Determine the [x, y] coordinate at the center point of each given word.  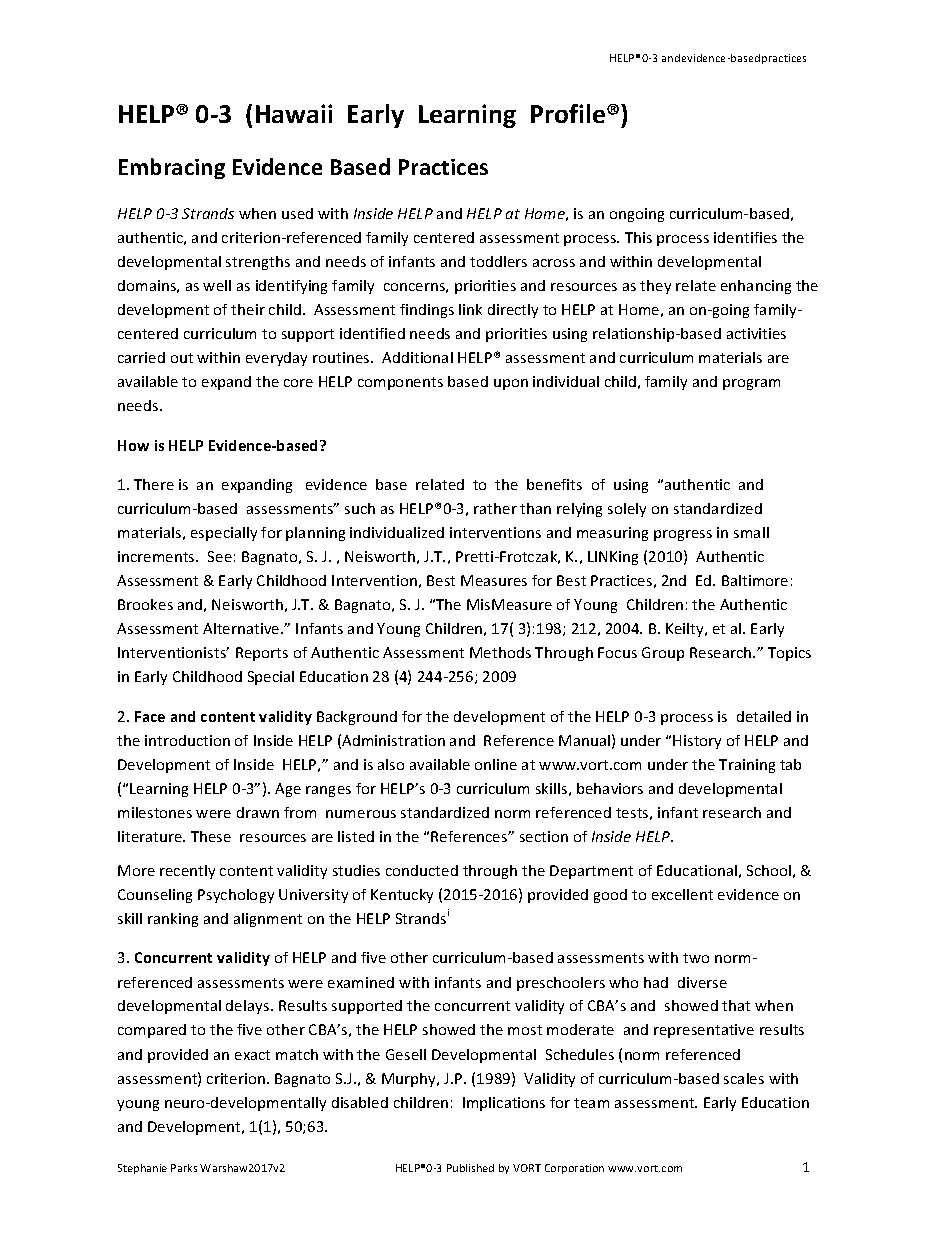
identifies [745, 237]
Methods [500, 652]
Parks [184, 1168]
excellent [682, 894]
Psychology [236, 896]
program [751, 384]
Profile [569, 113]
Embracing [172, 168]
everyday [276, 359]
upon [511, 384]
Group [663, 654]
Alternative [242, 628]
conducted [422, 870]
